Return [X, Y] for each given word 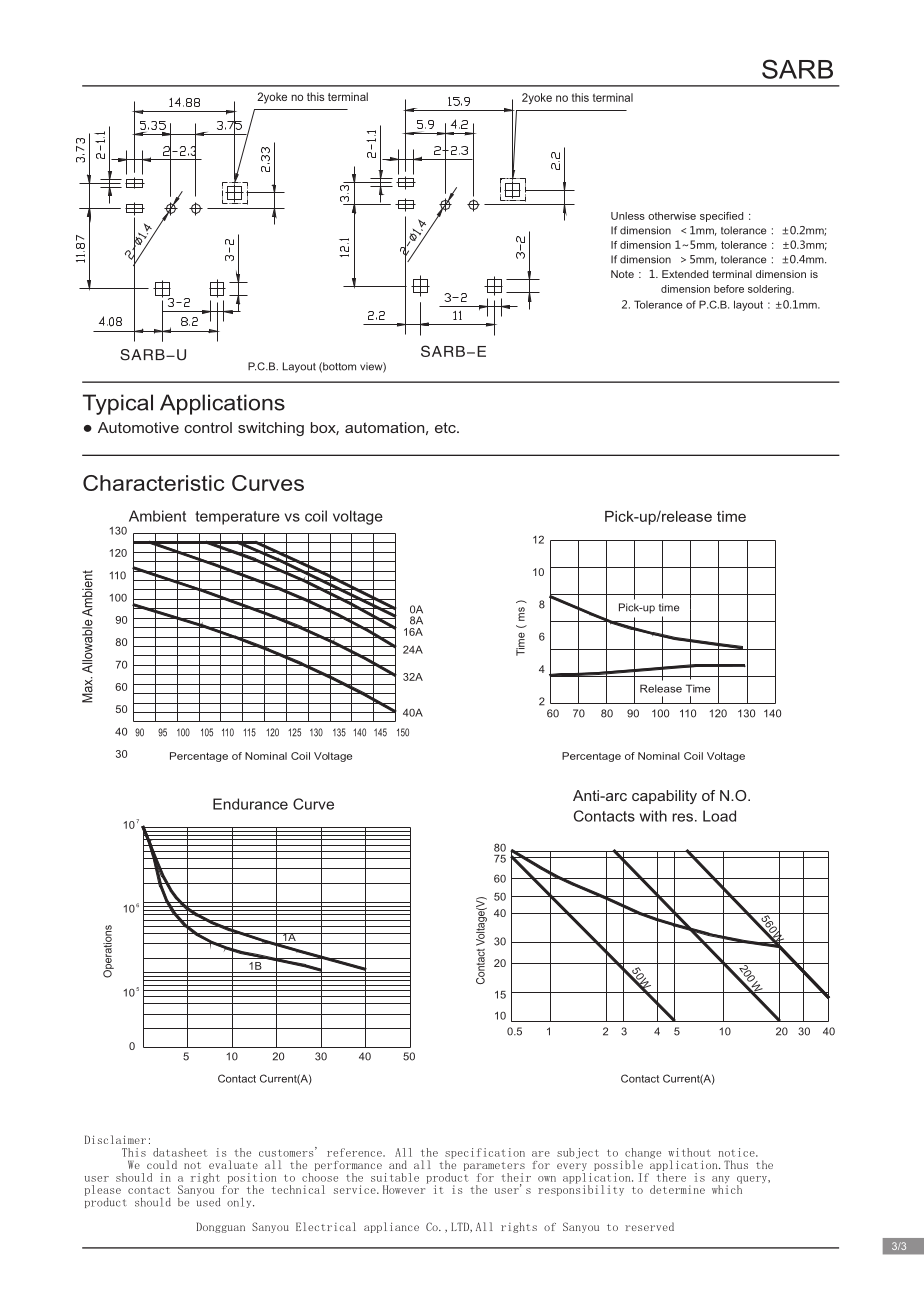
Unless [628, 216]
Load [719, 816]
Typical [118, 404]
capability [664, 797]
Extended [685, 274]
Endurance [250, 804]
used [208, 1201]
